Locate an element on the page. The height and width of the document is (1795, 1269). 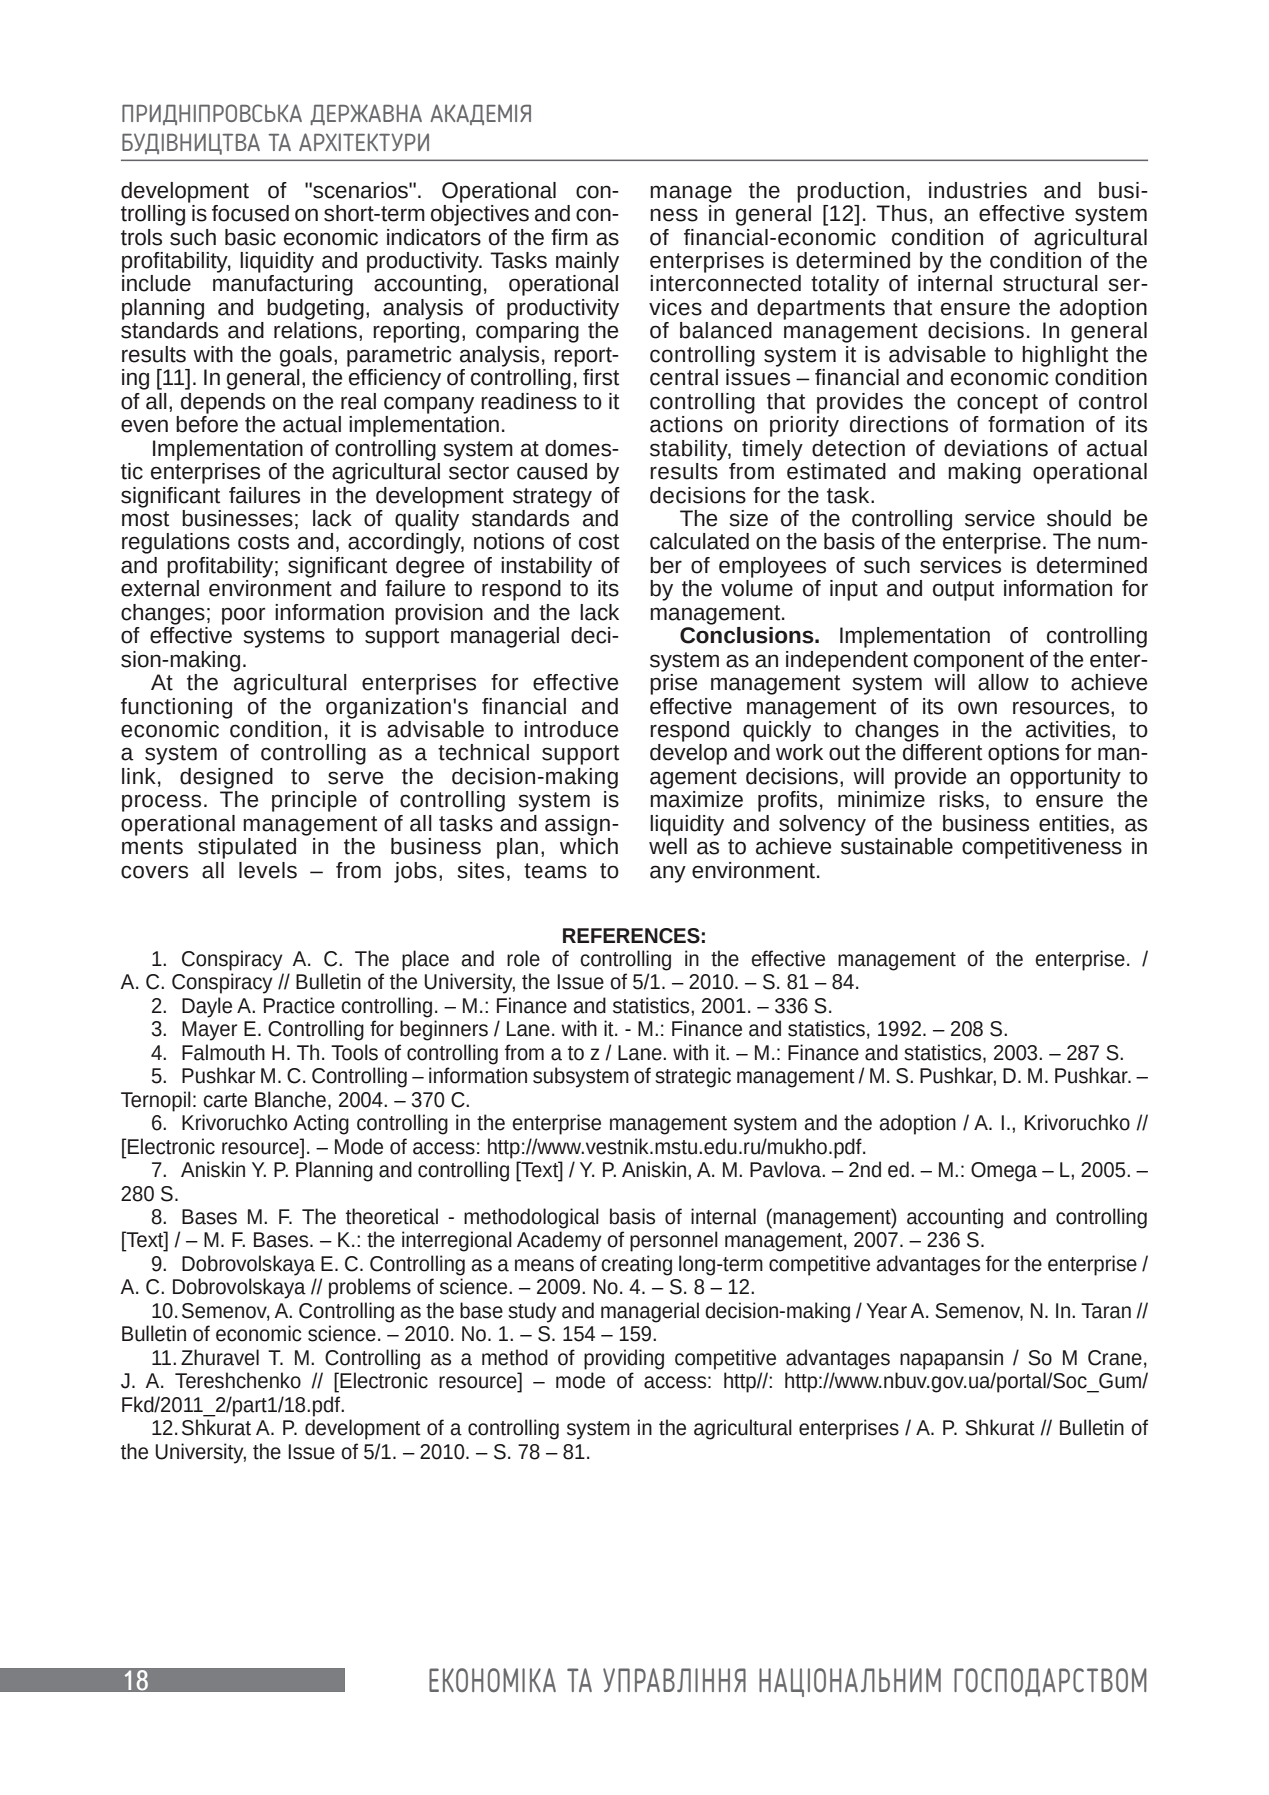
strategy is located at coordinates (552, 498).
